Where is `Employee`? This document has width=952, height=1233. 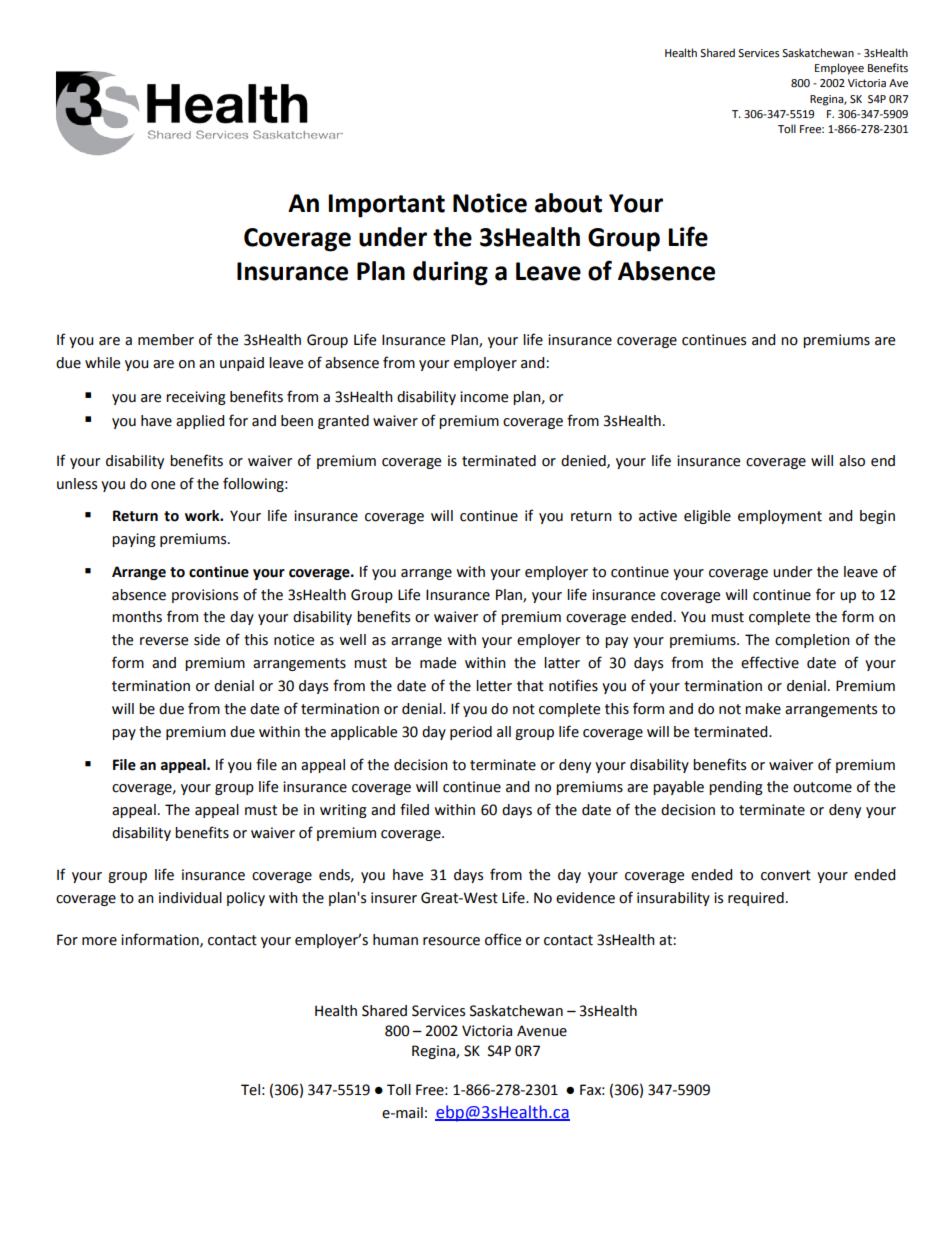
Employee is located at coordinates (839, 69).
